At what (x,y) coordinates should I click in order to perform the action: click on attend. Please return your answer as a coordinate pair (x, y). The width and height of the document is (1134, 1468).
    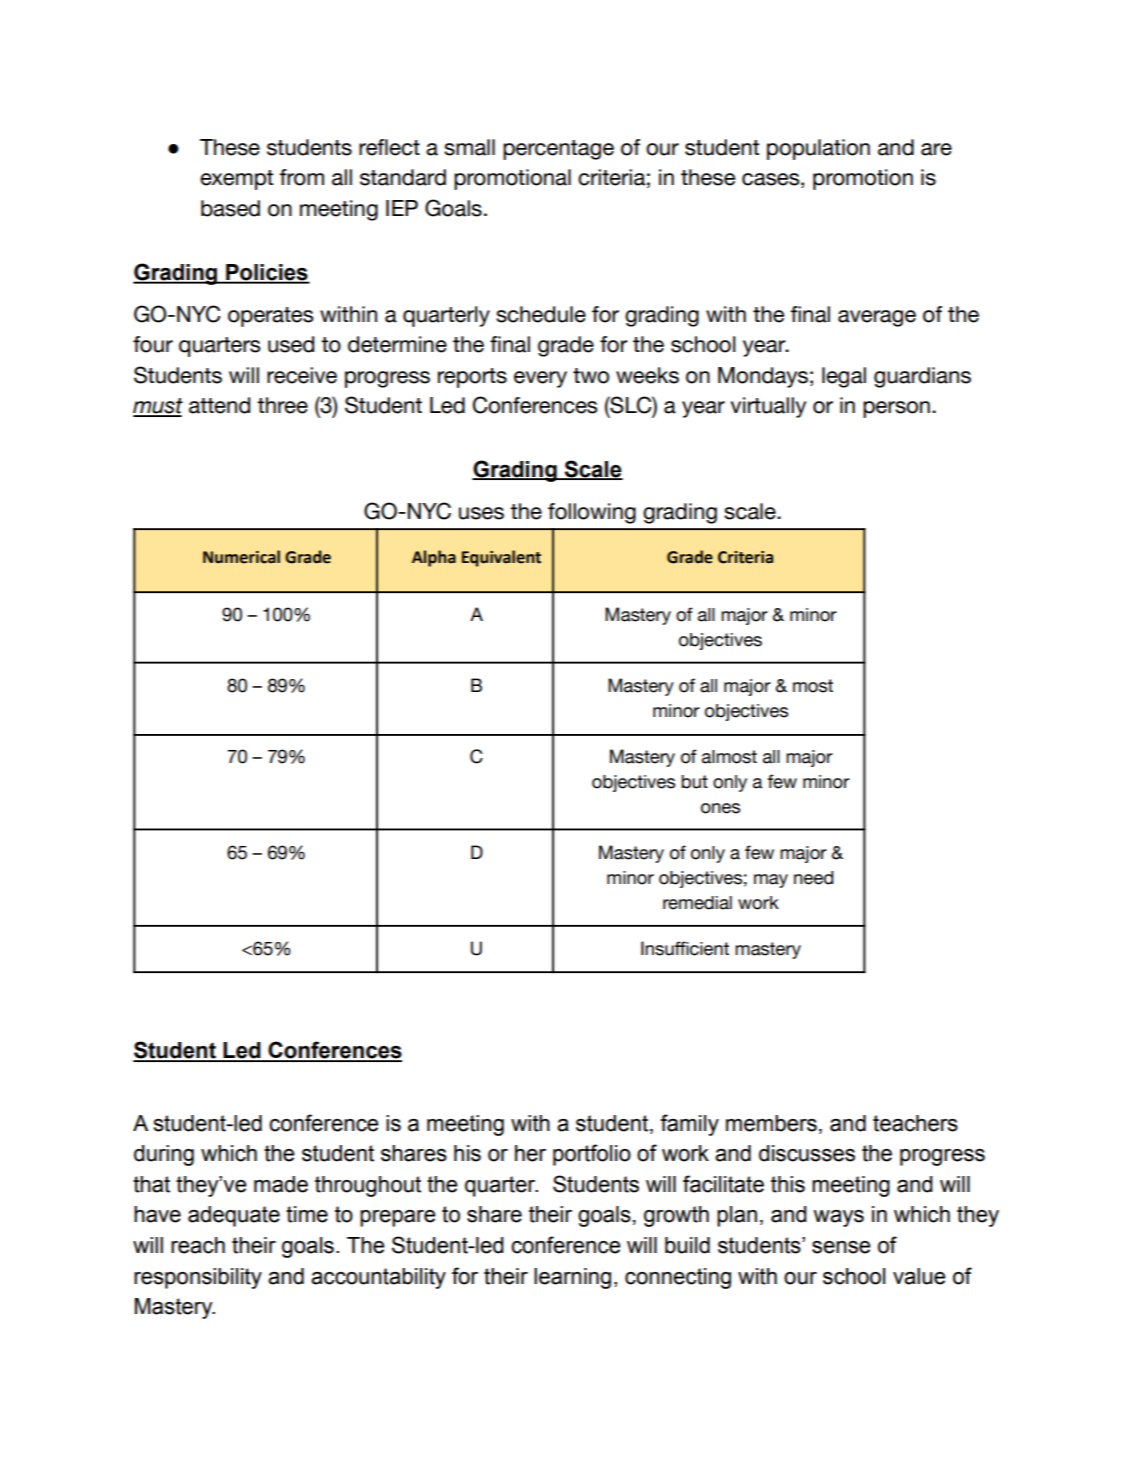
    Looking at the image, I should click on (219, 405).
